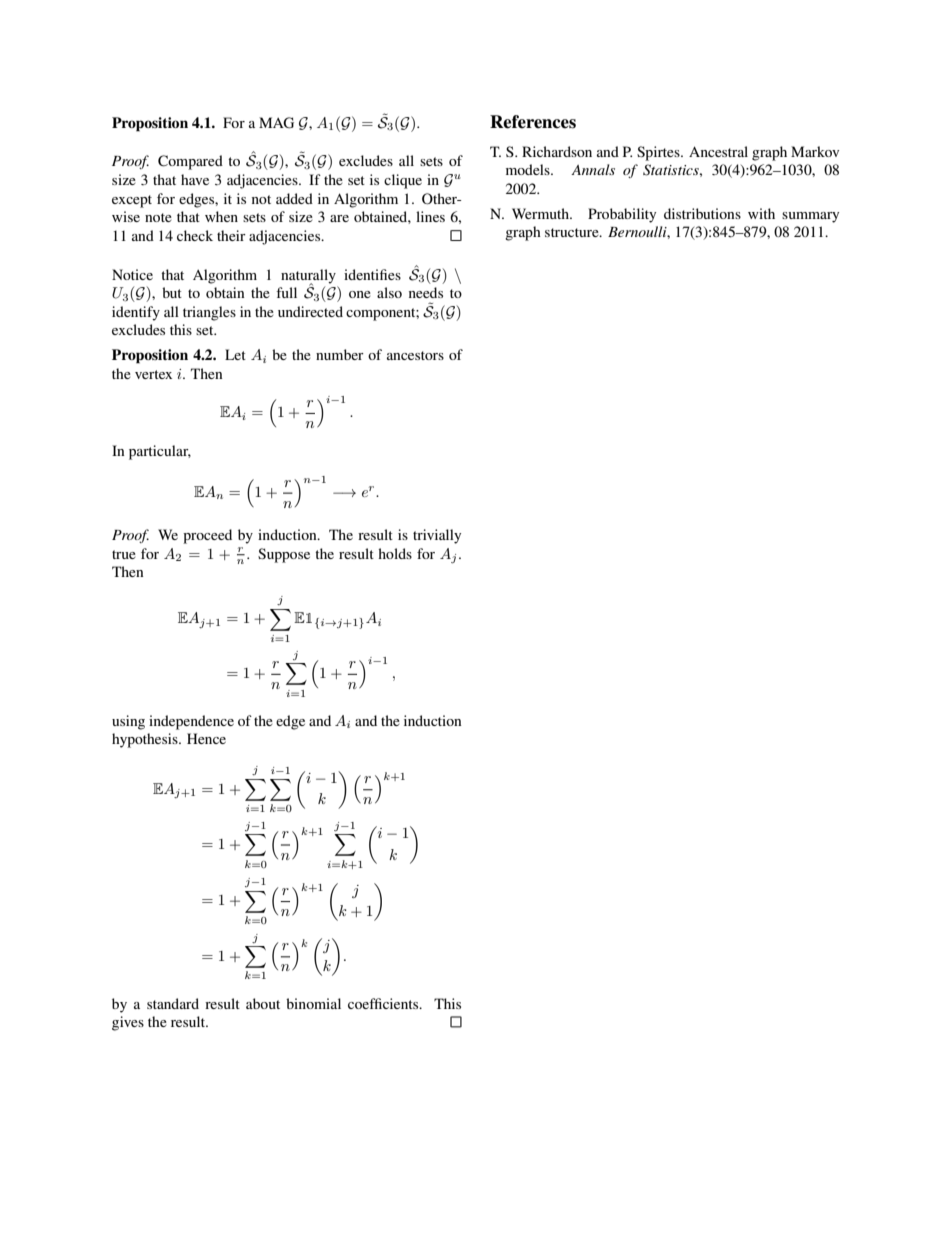 The image size is (952, 1233). Describe the element at coordinates (529, 169) in the document. I see `models` at that location.
